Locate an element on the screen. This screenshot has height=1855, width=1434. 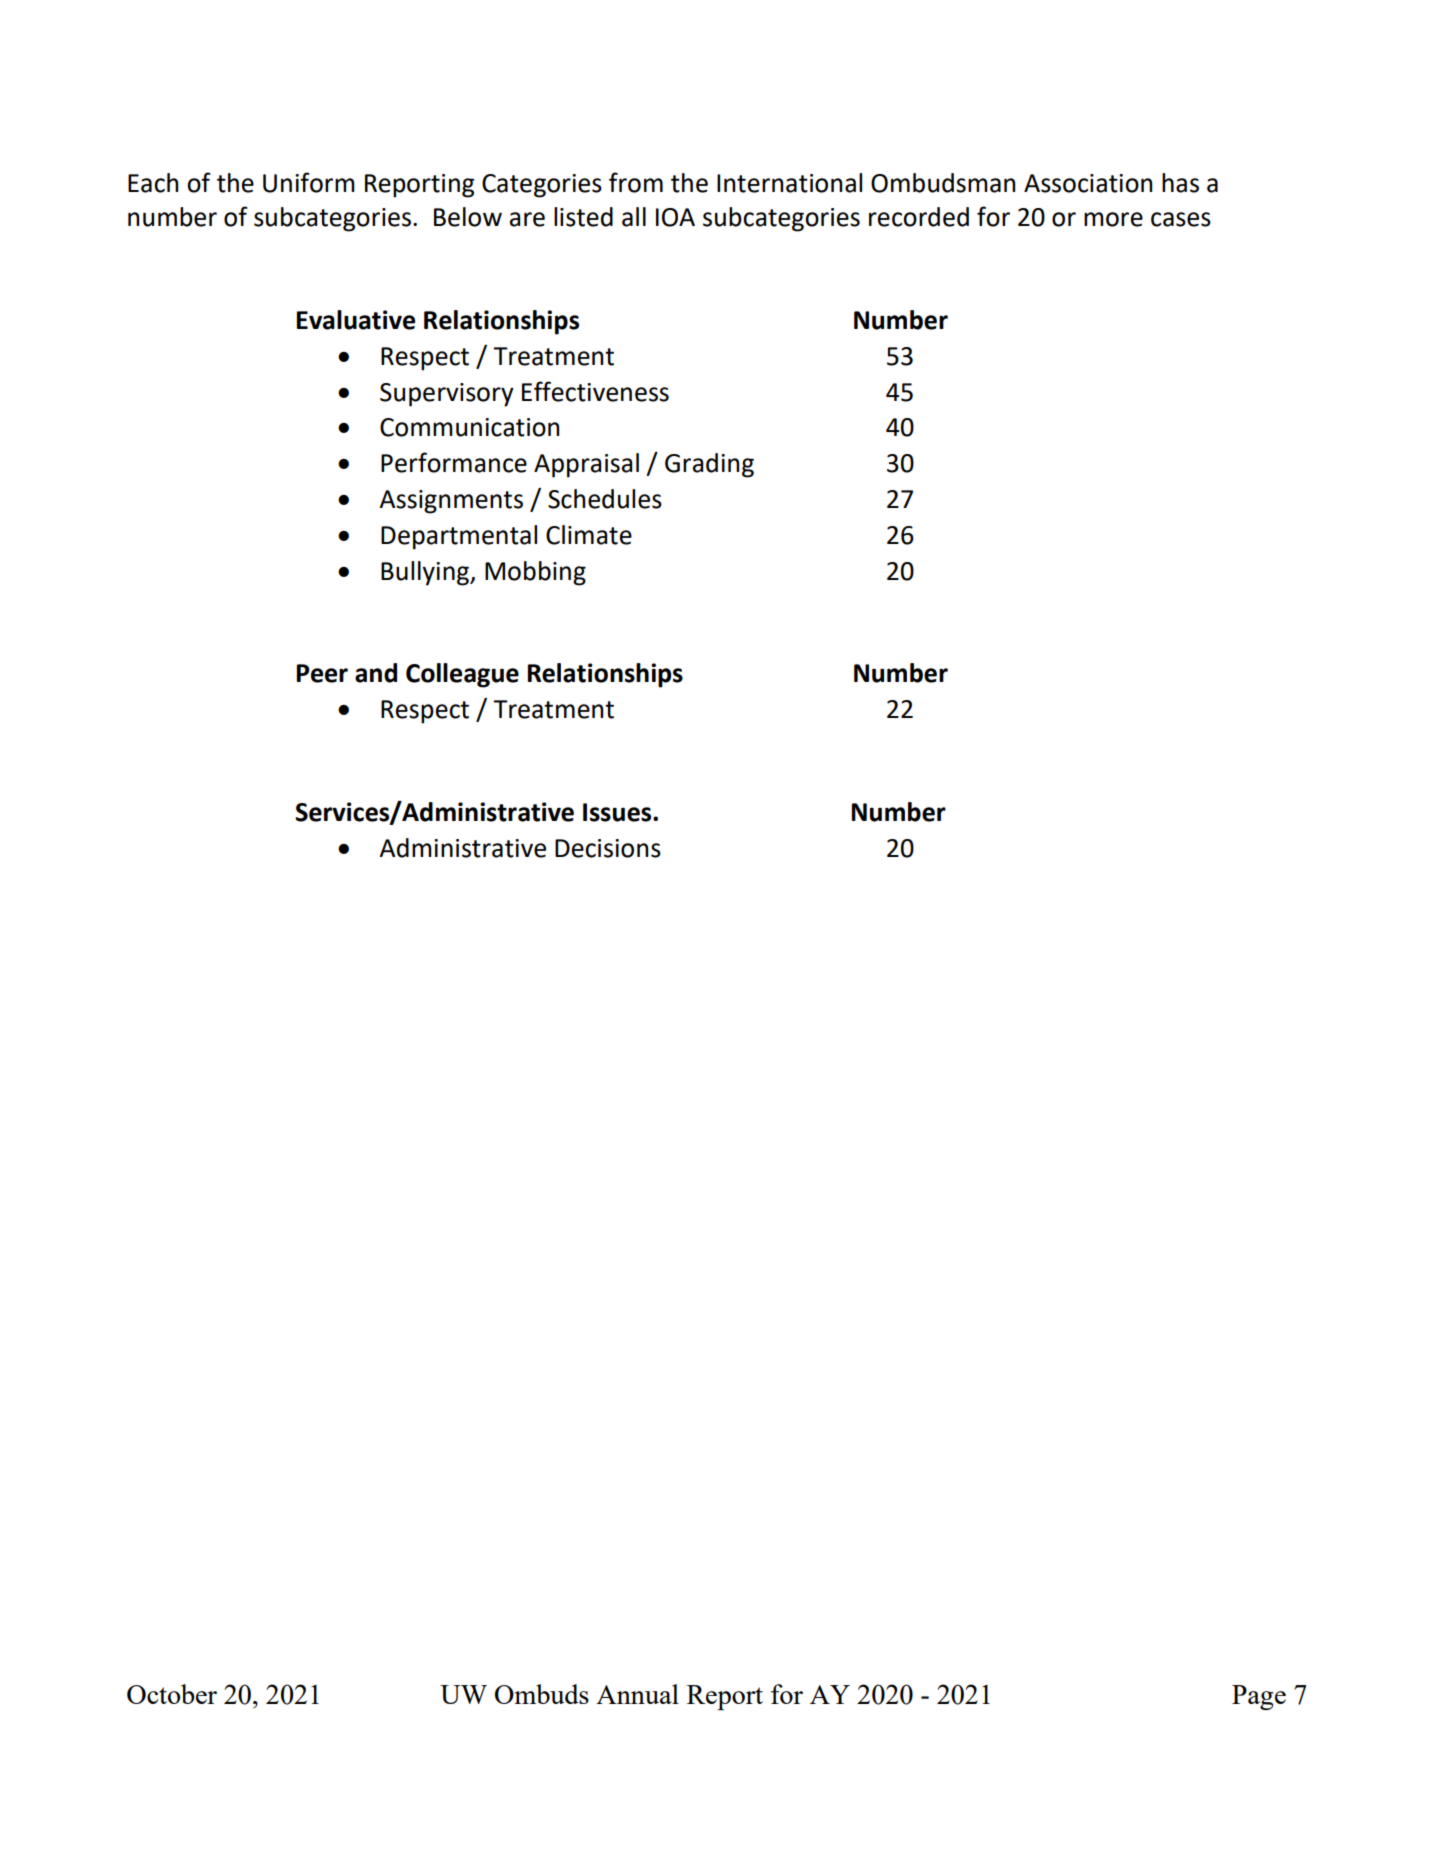
Peer is located at coordinates (322, 673).
